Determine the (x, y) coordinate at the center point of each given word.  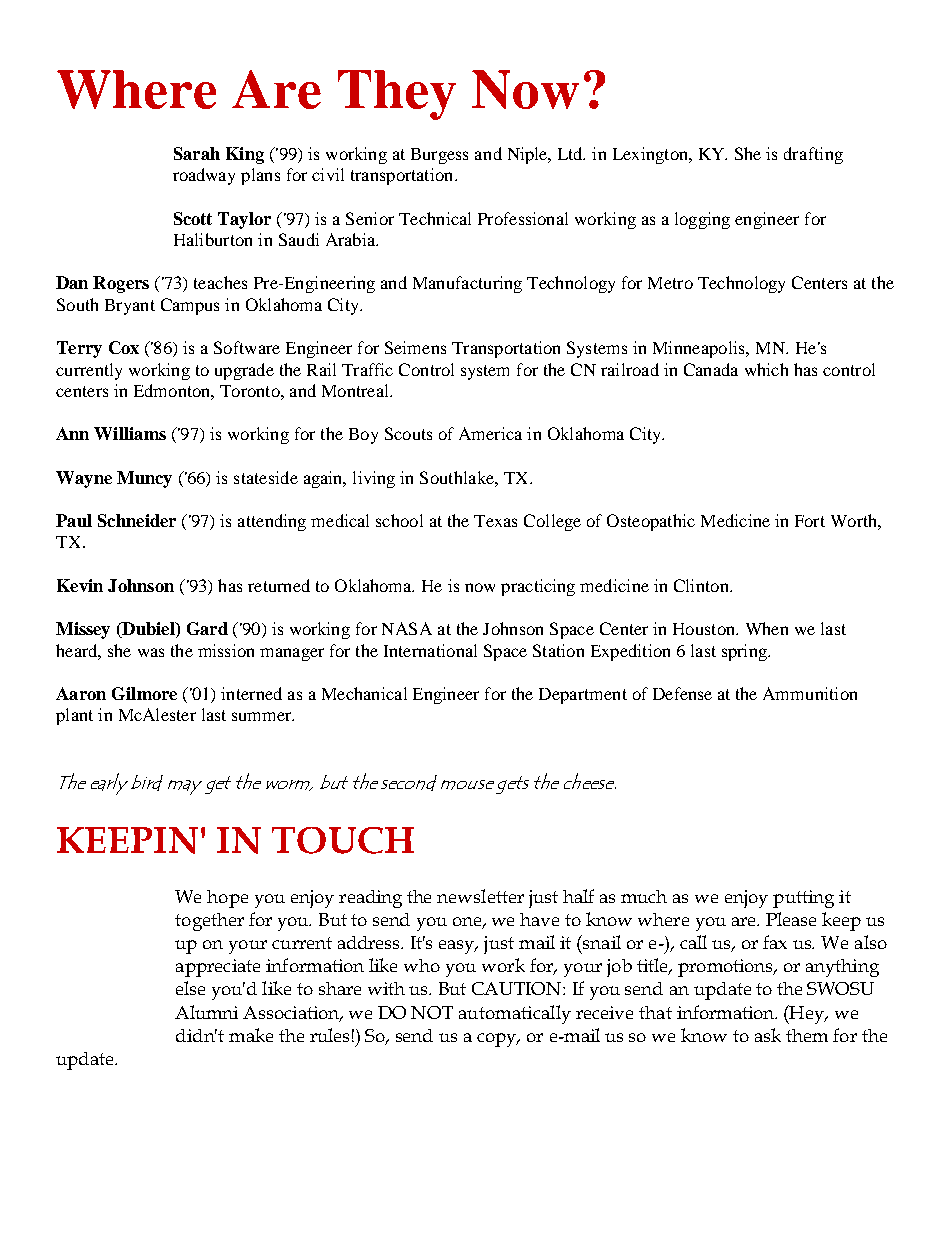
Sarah (197, 153)
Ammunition (810, 693)
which (766, 369)
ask (768, 1035)
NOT (432, 1012)
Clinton (702, 585)
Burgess (439, 156)
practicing (538, 587)
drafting (813, 155)
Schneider (137, 520)
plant (74, 716)
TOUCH (343, 840)
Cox (124, 347)
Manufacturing (467, 284)
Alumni (206, 1012)
